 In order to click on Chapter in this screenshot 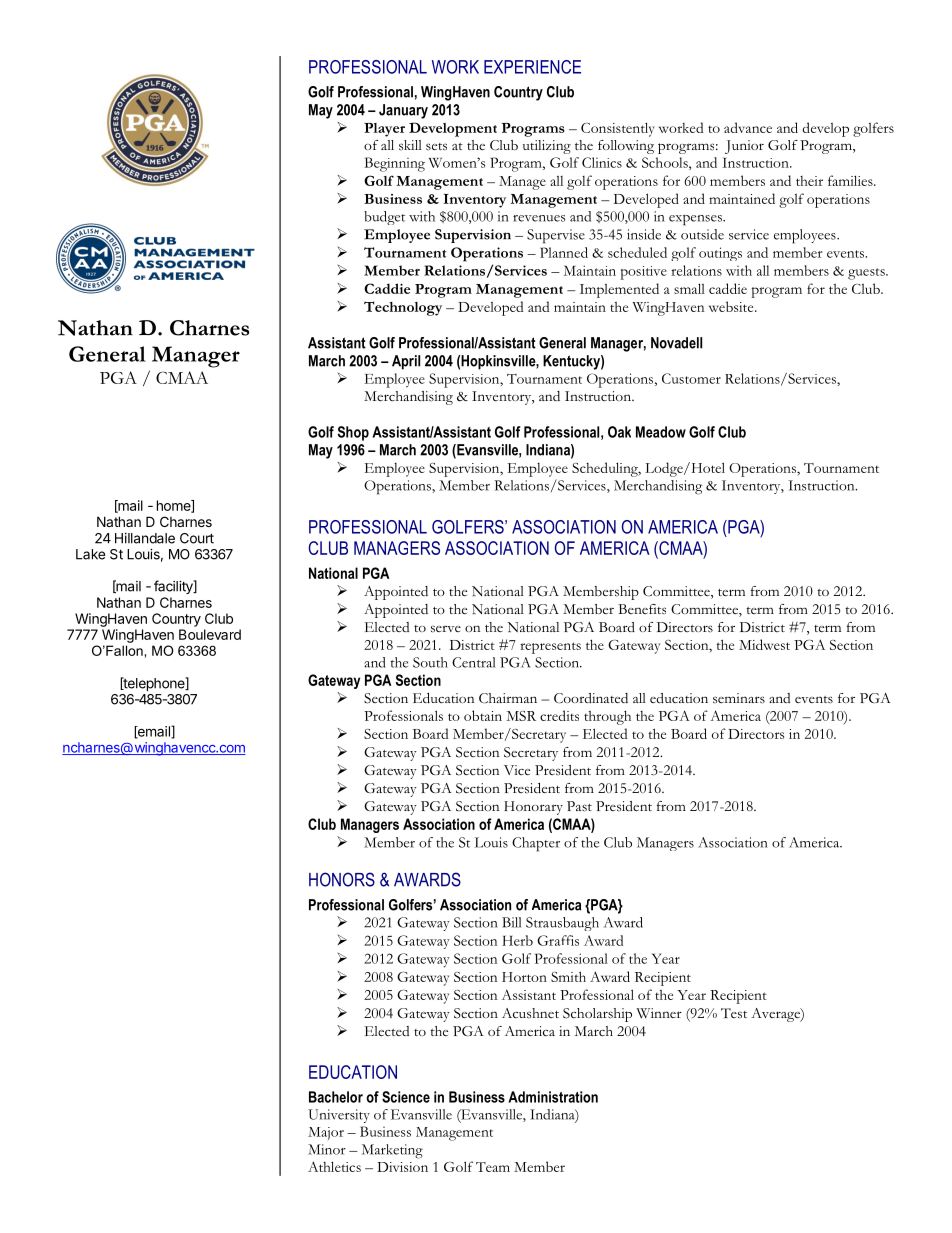, I will do `click(536, 844)`.
